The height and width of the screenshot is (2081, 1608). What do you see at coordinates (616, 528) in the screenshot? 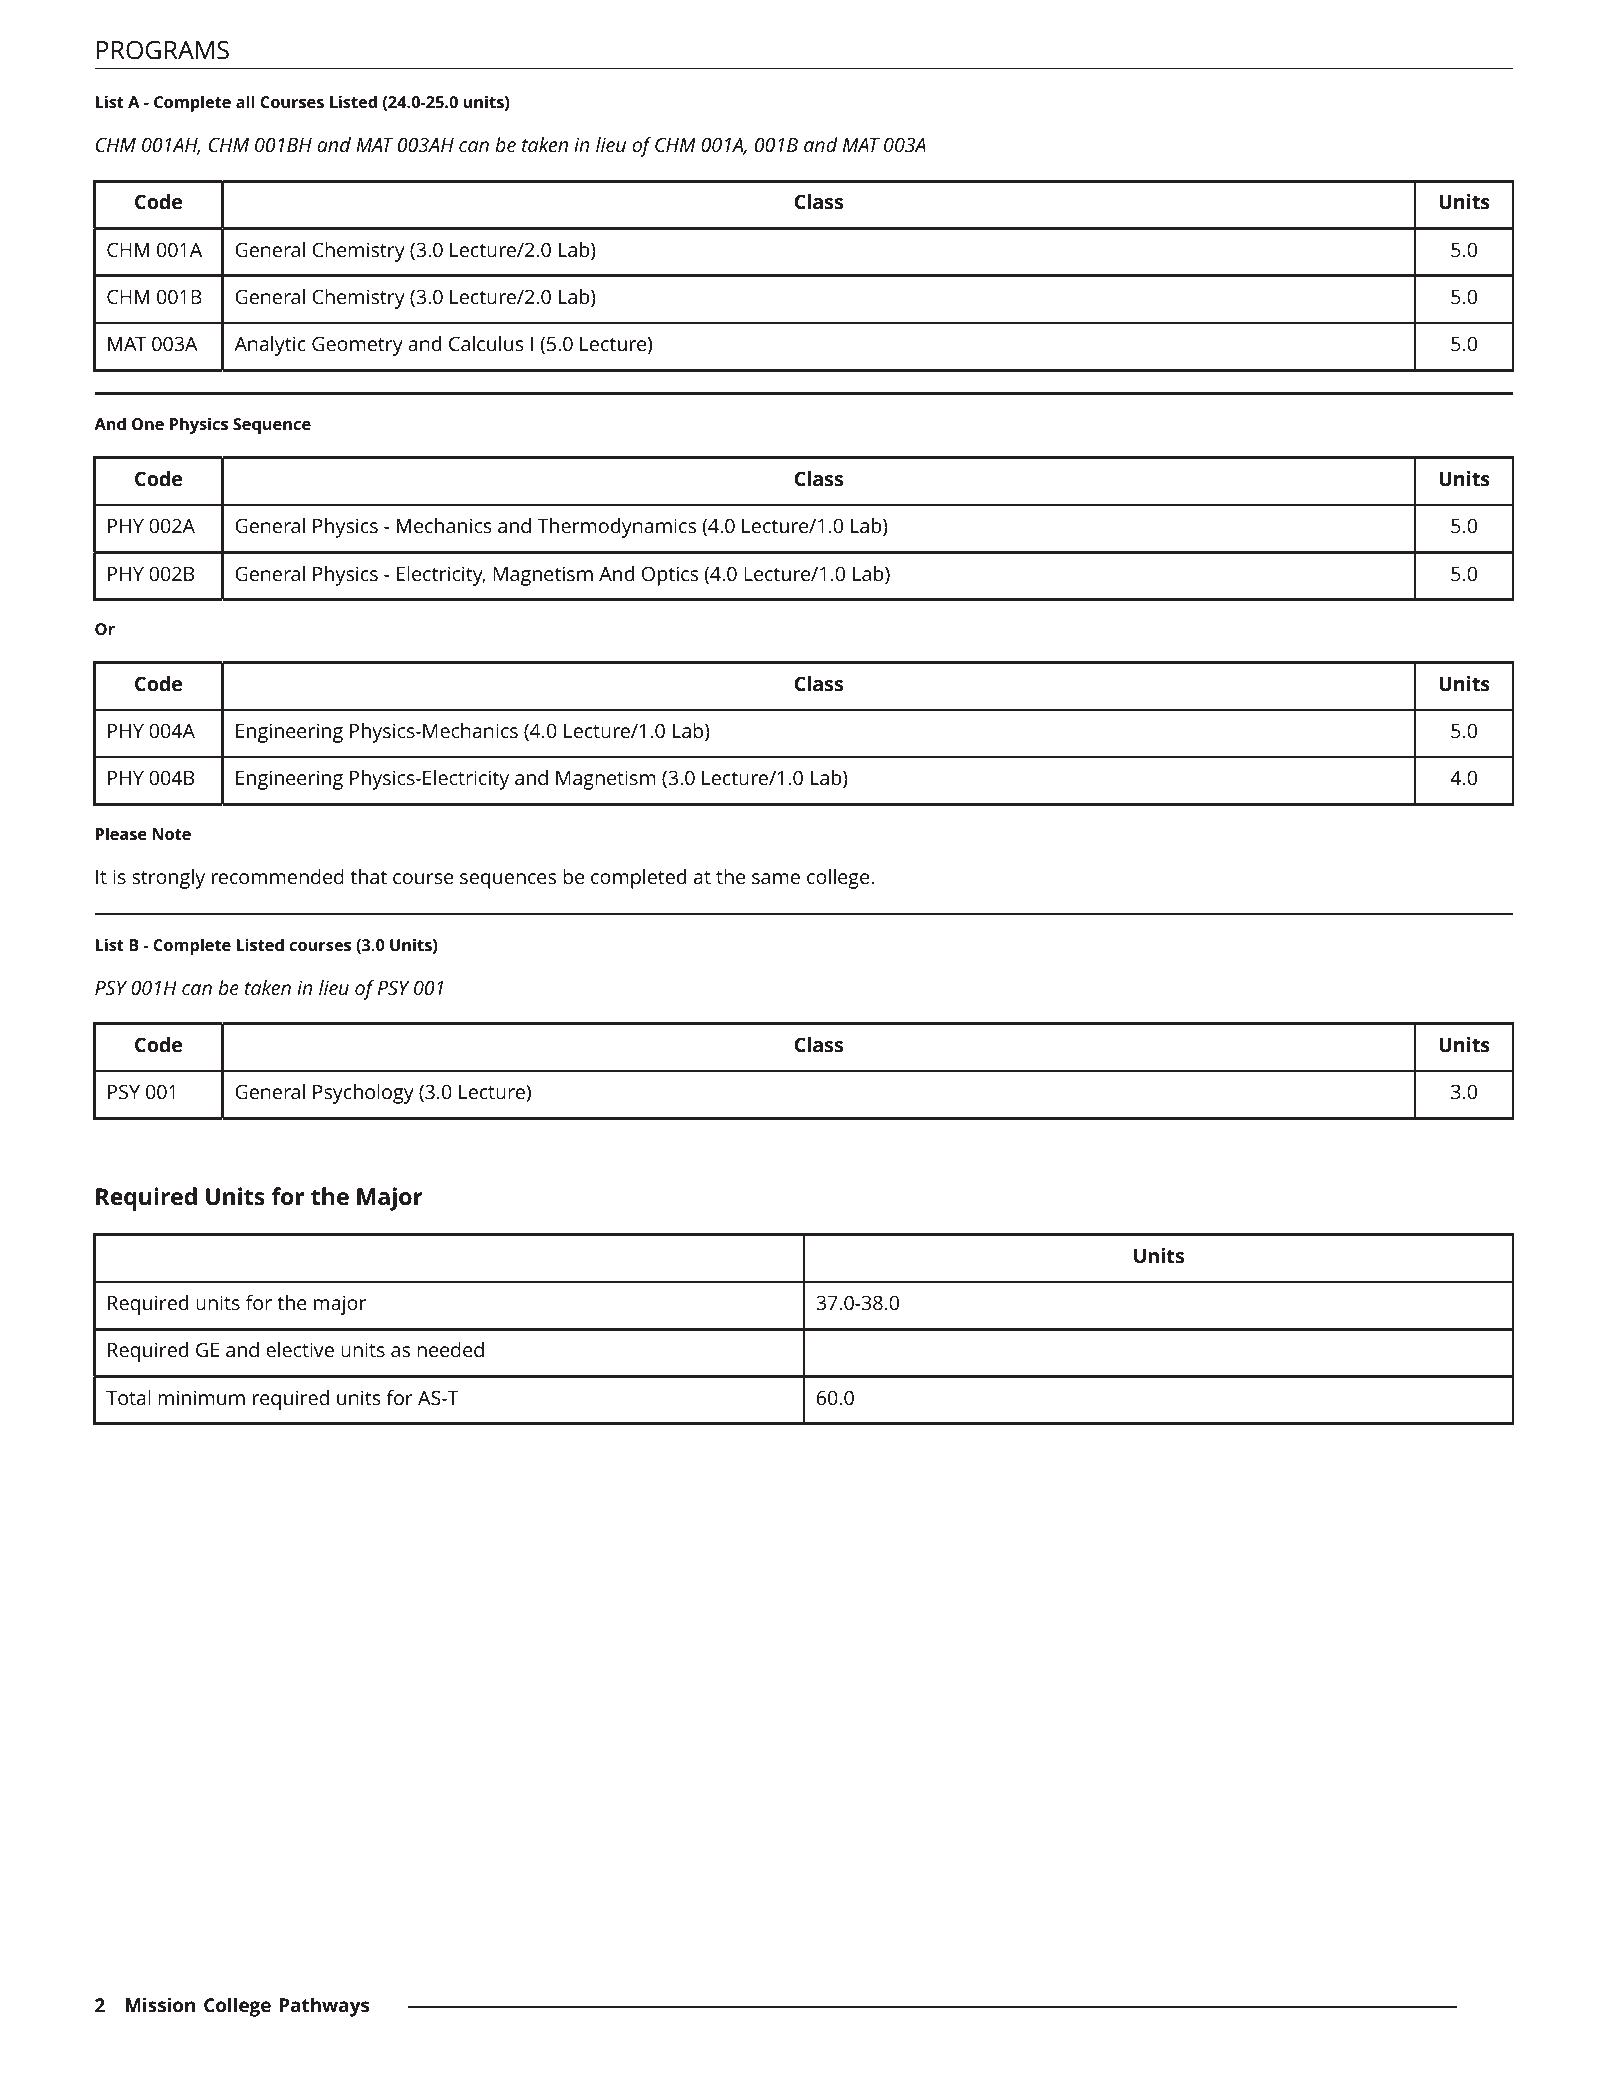
I see `Thermodynamics` at bounding box center [616, 528].
